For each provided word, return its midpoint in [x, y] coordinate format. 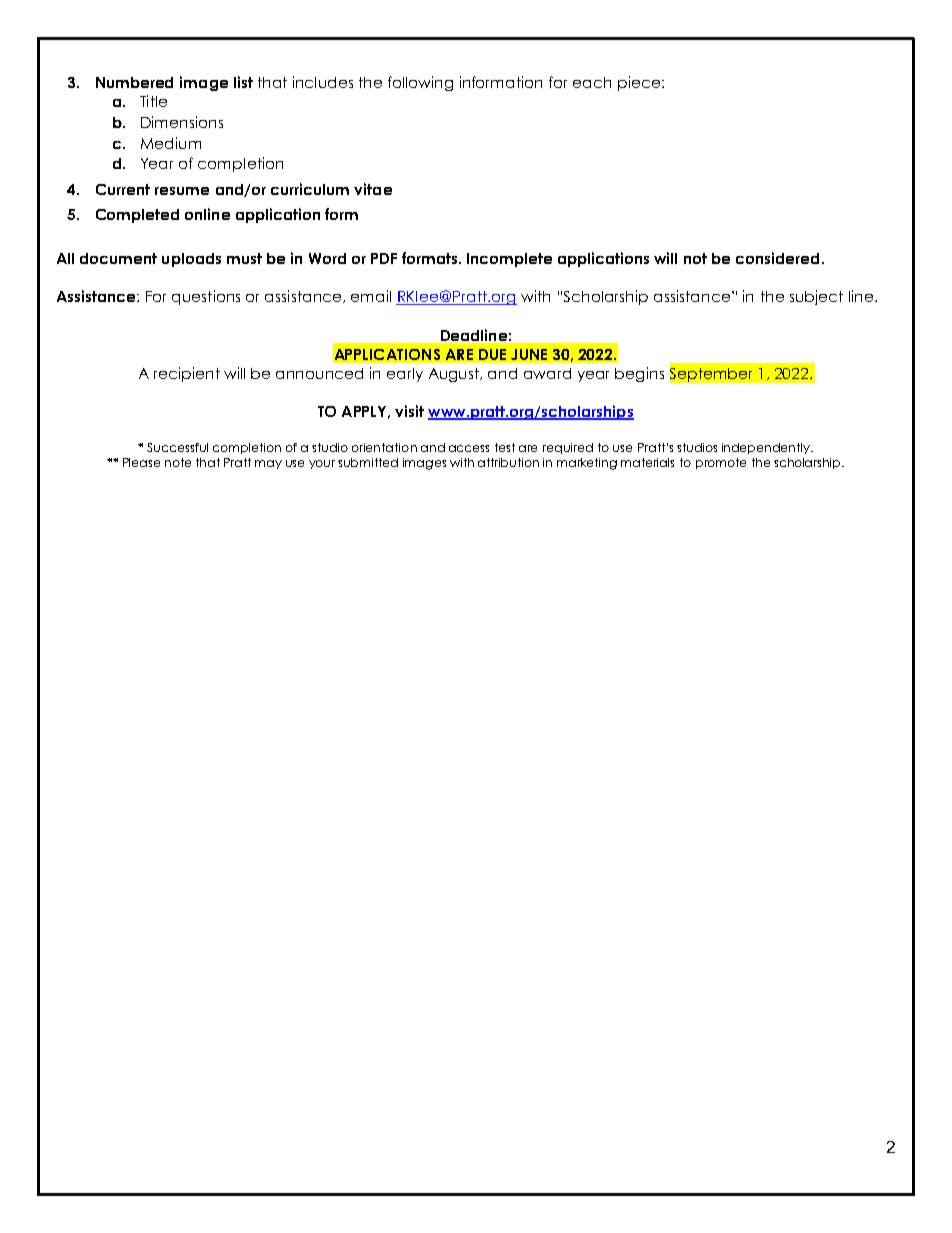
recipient [187, 374]
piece [640, 83]
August [455, 375]
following [420, 83]
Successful [177, 447]
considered [777, 258]
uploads [191, 260]
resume [182, 191]
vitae [373, 189]
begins [639, 374]
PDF [384, 258]
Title [153, 101]
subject [816, 297]
